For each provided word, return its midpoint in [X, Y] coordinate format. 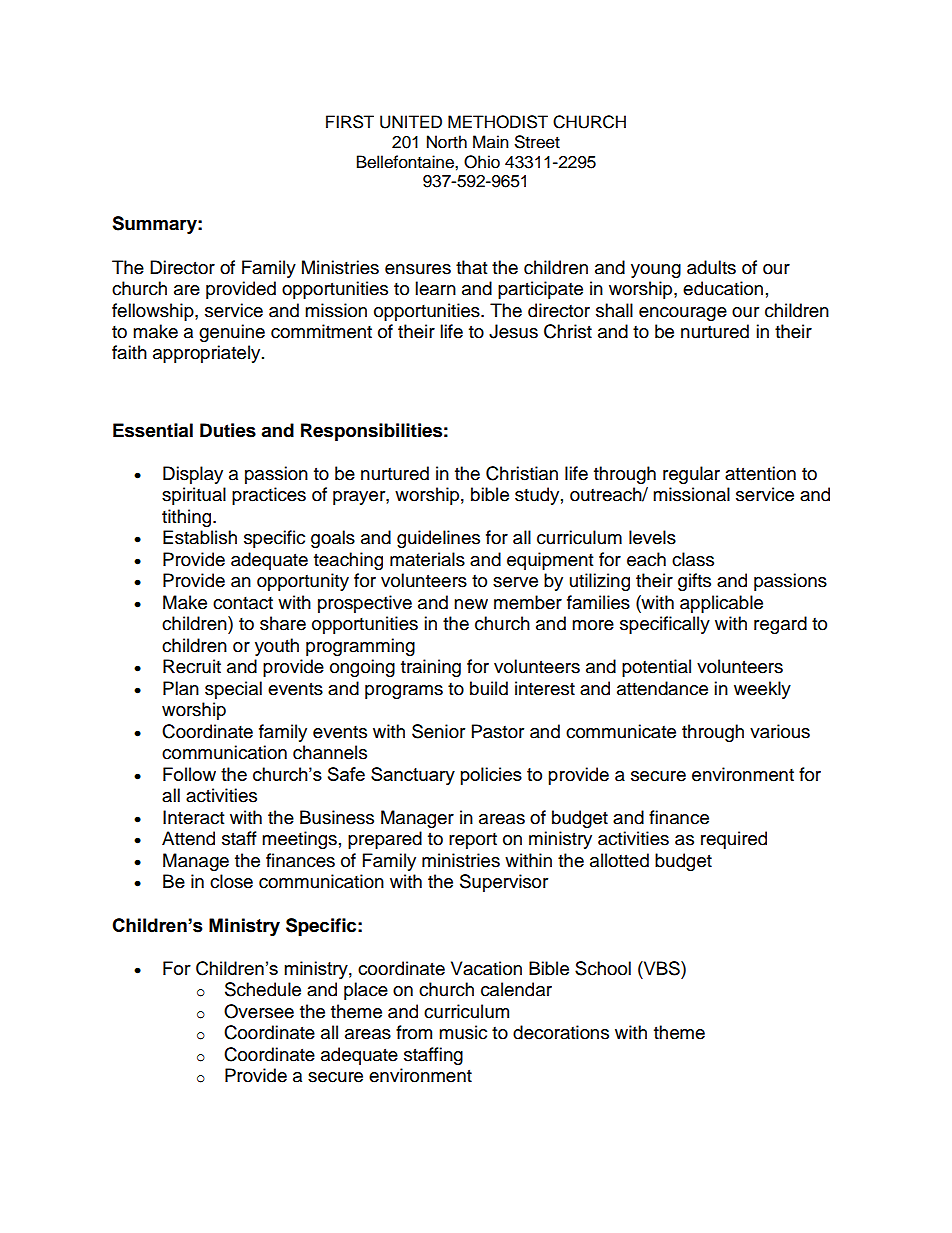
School [603, 968]
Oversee [259, 1011]
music [463, 1032]
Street [537, 142]
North [447, 142]
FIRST [350, 122]
